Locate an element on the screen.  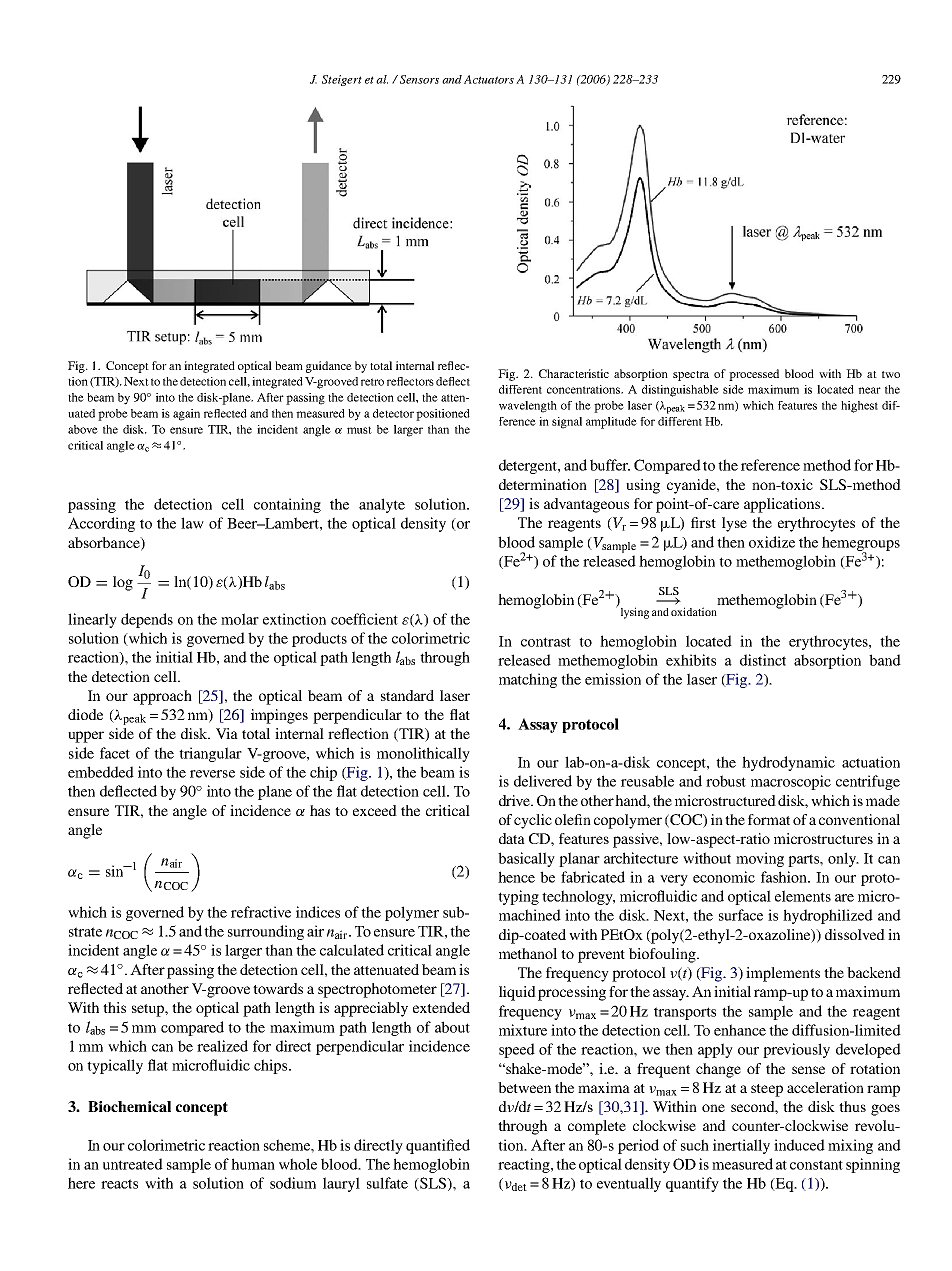
Sensors is located at coordinates (419, 79).
